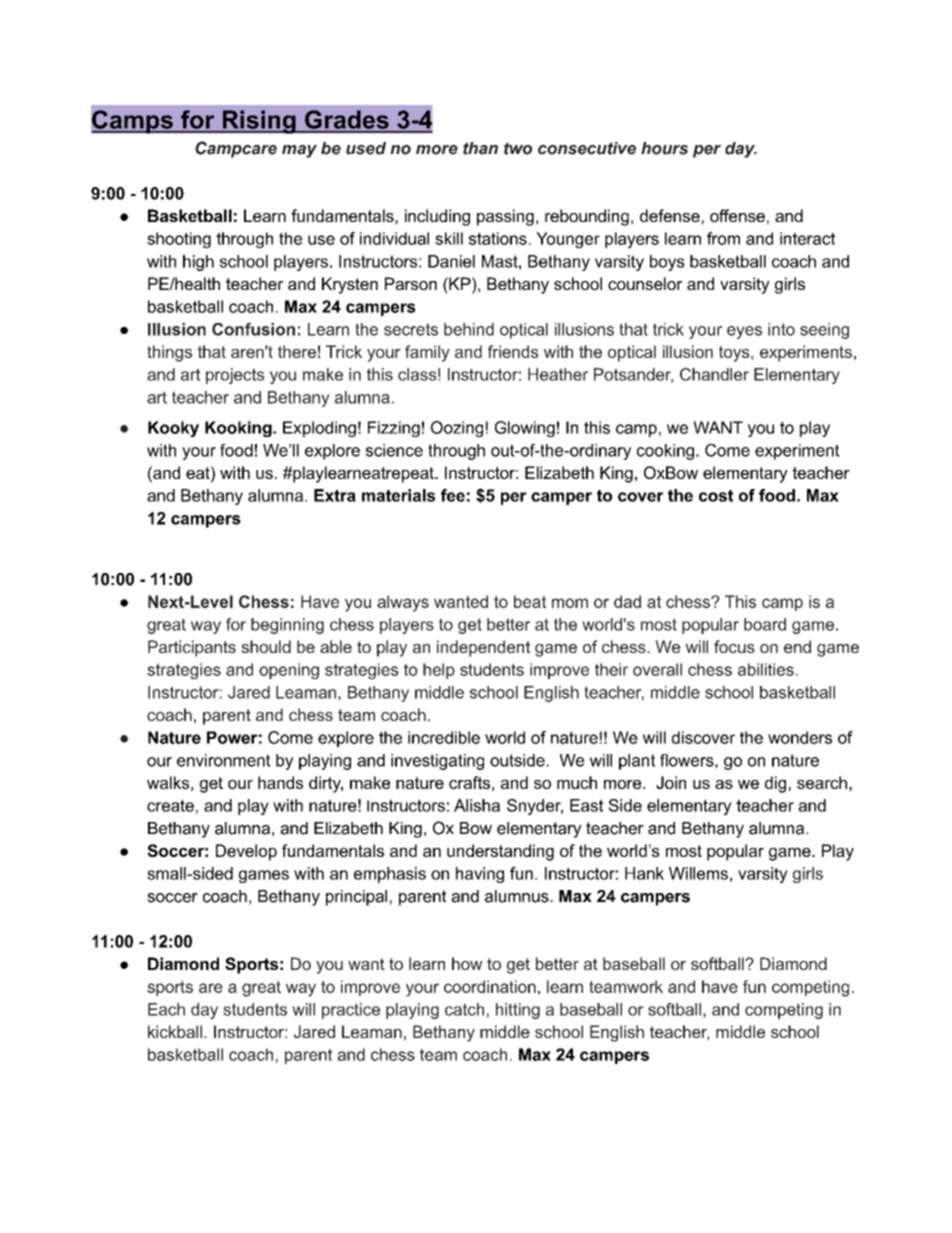  What do you see at coordinates (513, 351) in the screenshot?
I see `friends` at bounding box center [513, 351].
